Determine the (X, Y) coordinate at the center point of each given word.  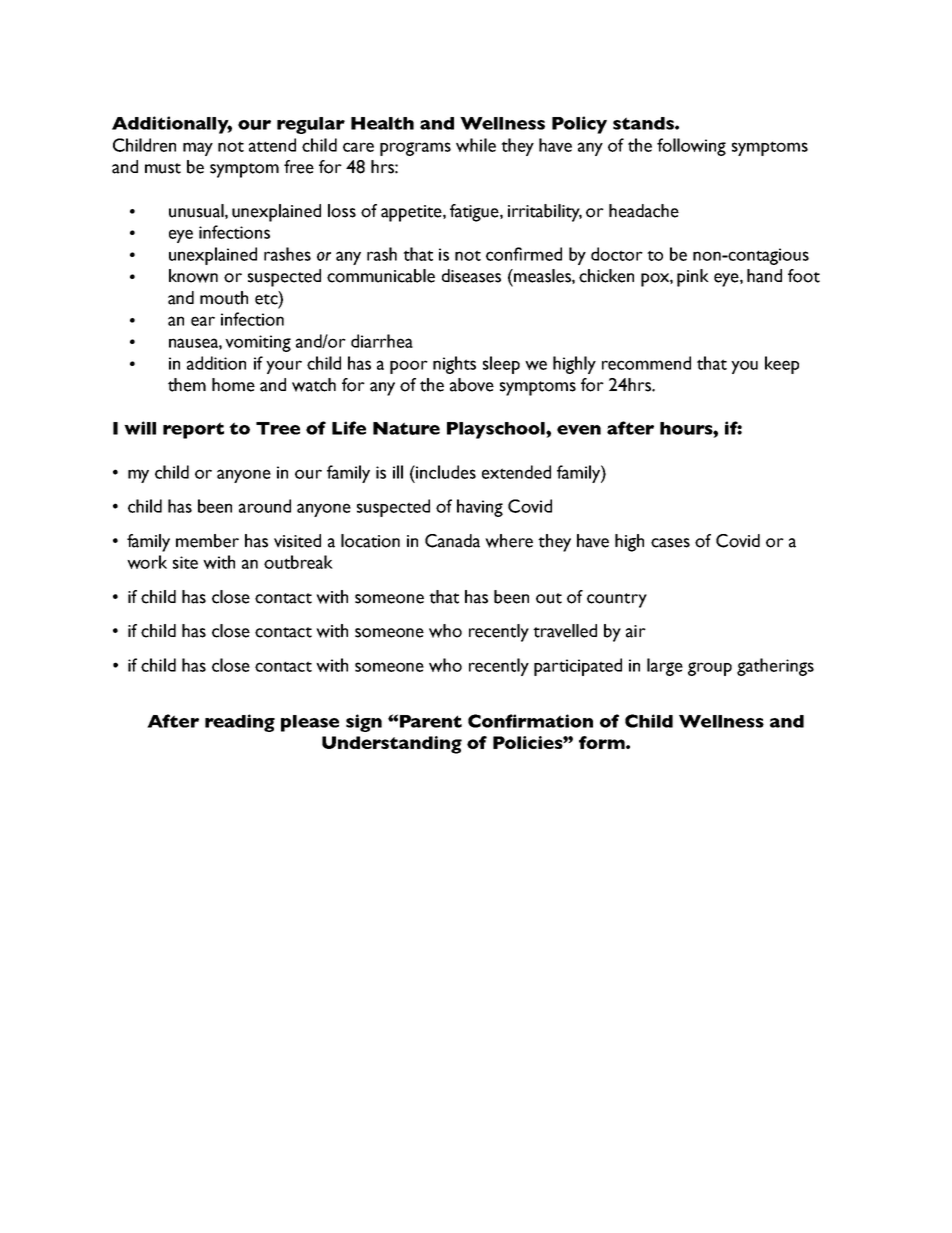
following (691, 147)
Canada (452, 541)
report (193, 430)
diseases (471, 276)
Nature (406, 428)
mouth (224, 298)
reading (240, 723)
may (198, 149)
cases (670, 543)
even (579, 430)
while (476, 145)
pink (693, 278)
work (147, 562)
